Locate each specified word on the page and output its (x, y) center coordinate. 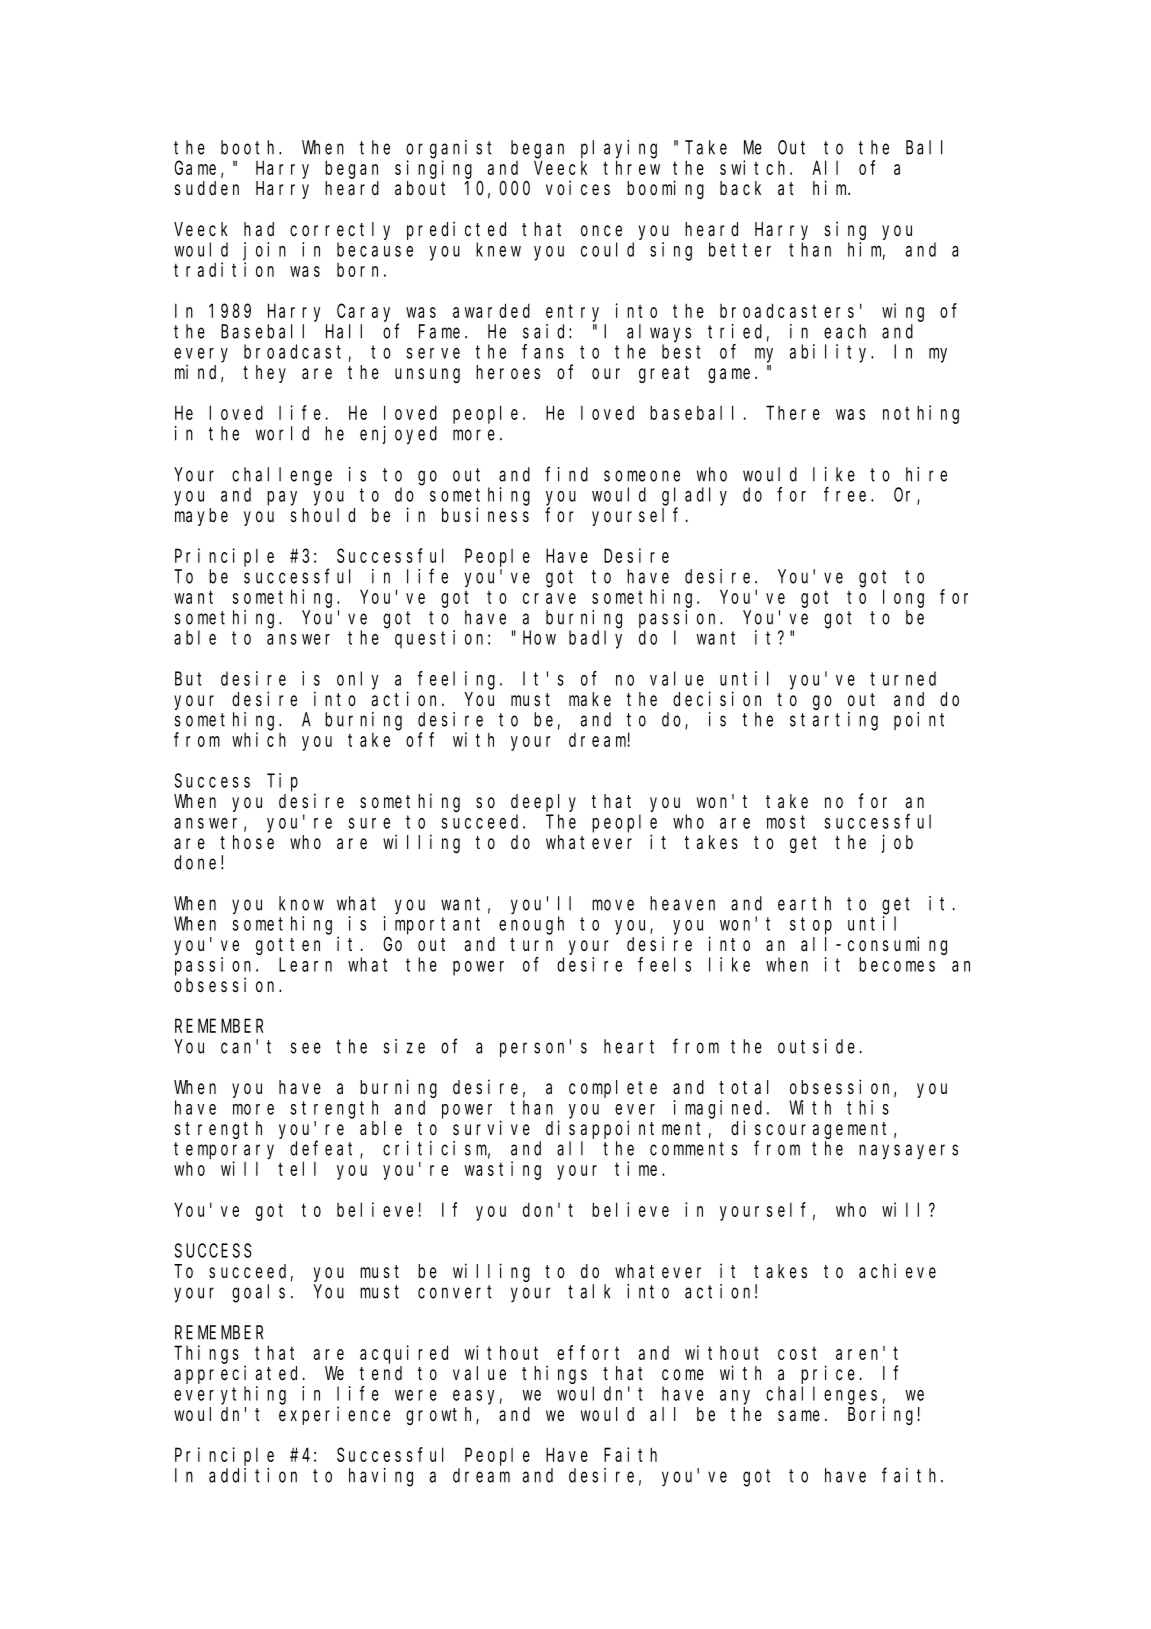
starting (834, 721)
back (740, 188)
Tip (282, 782)
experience (334, 1415)
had (259, 229)
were (416, 1395)
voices (578, 187)
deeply (543, 803)
